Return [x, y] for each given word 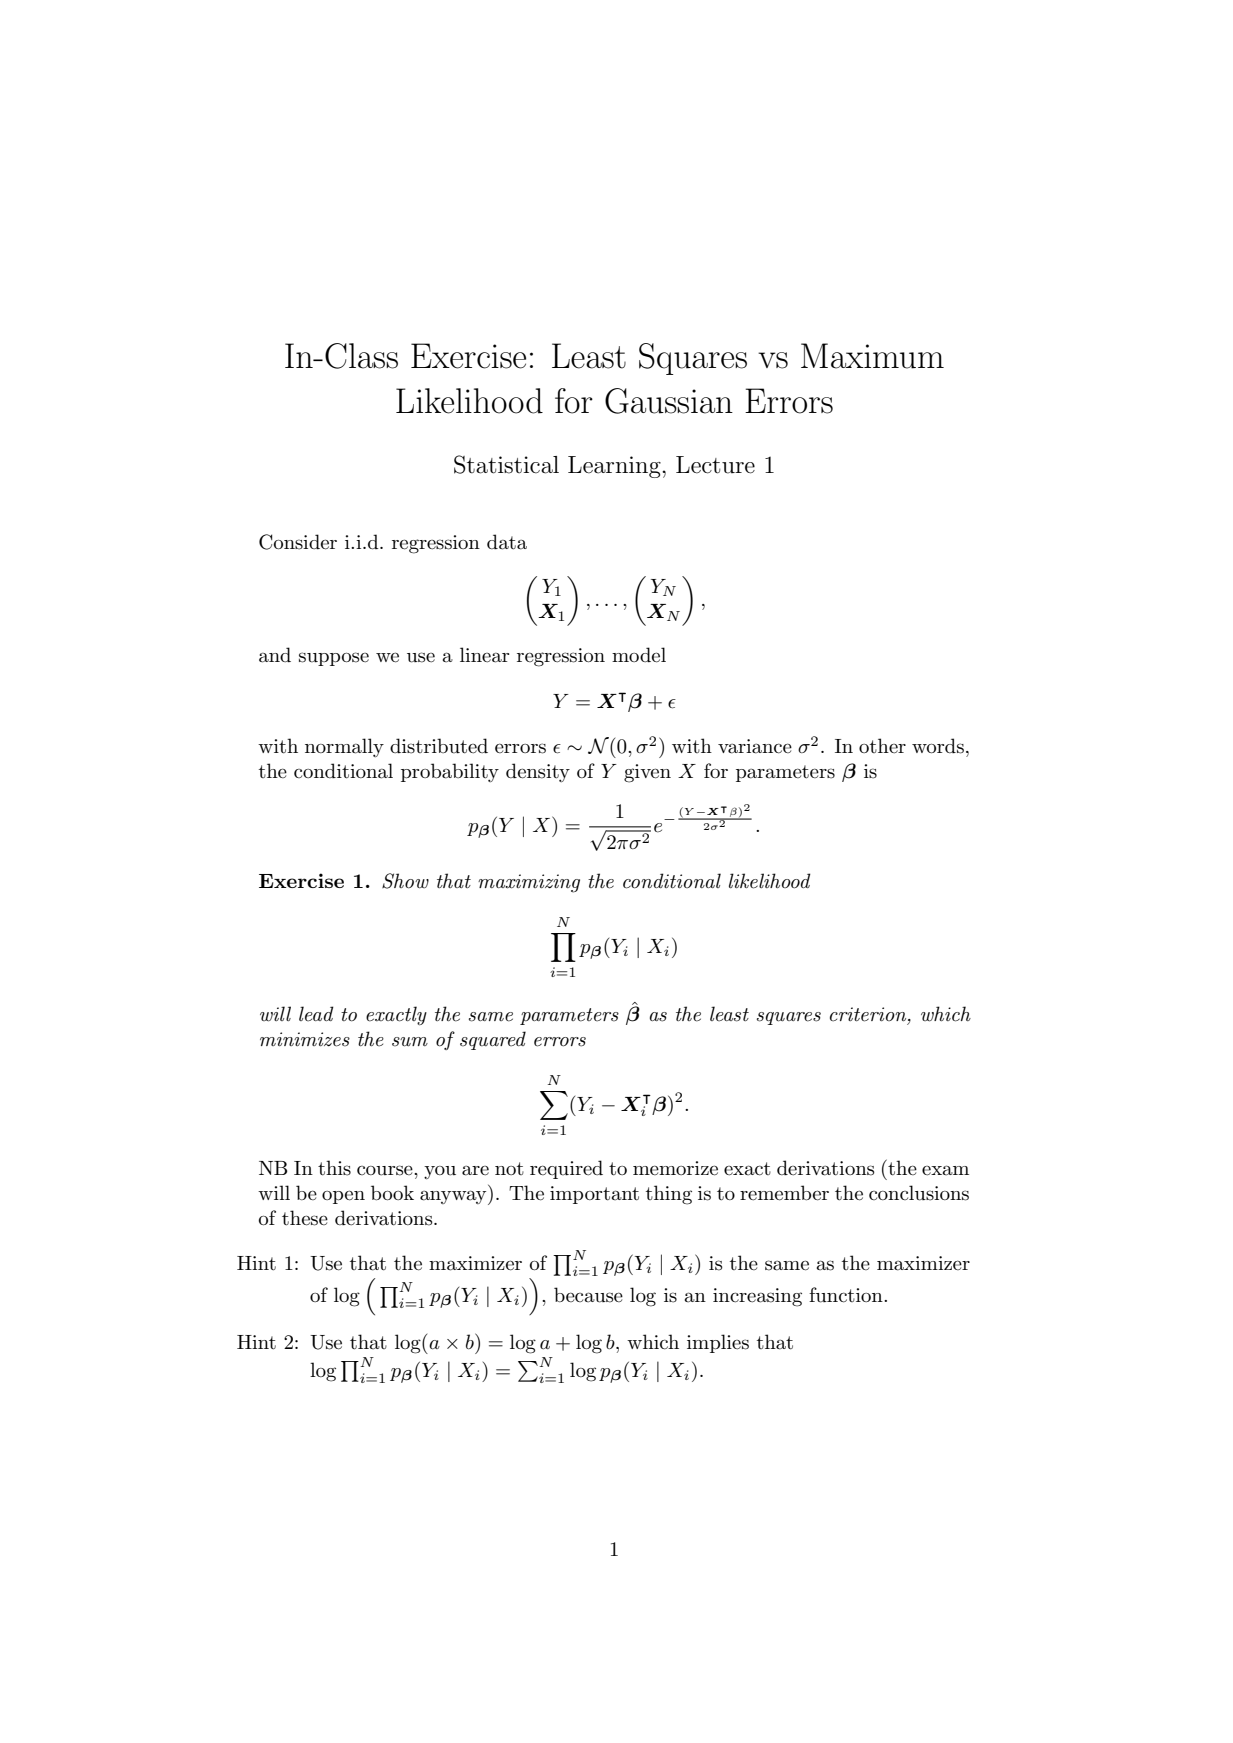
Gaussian [669, 401]
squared [493, 1040]
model [639, 655]
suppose [334, 659]
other [882, 746]
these [305, 1218]
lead [316, 1014]
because [588, 1295]
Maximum [872, 356]
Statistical [506, 464]
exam [945, 1170]
